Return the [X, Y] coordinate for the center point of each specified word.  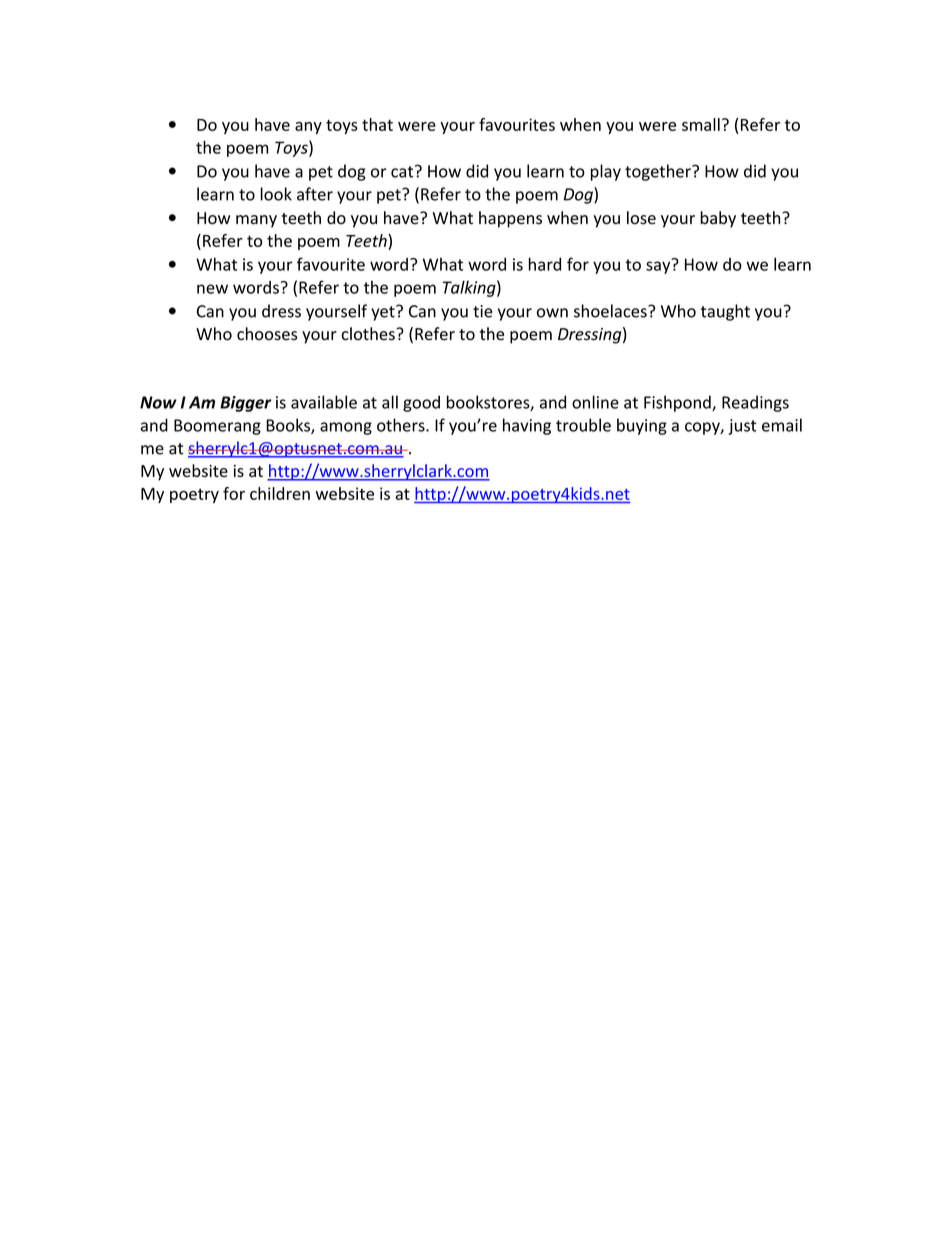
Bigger [246, 404]
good [421, 403]
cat [403, 171]
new [212, 289]
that [377, 124]
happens [510, 219]
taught [725, 312]
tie [482, 311]
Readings [755, 403]
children [280, 493]
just [743, 427]
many [256, 221]
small [701, 124]
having [527, 426]
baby [718, 219]
